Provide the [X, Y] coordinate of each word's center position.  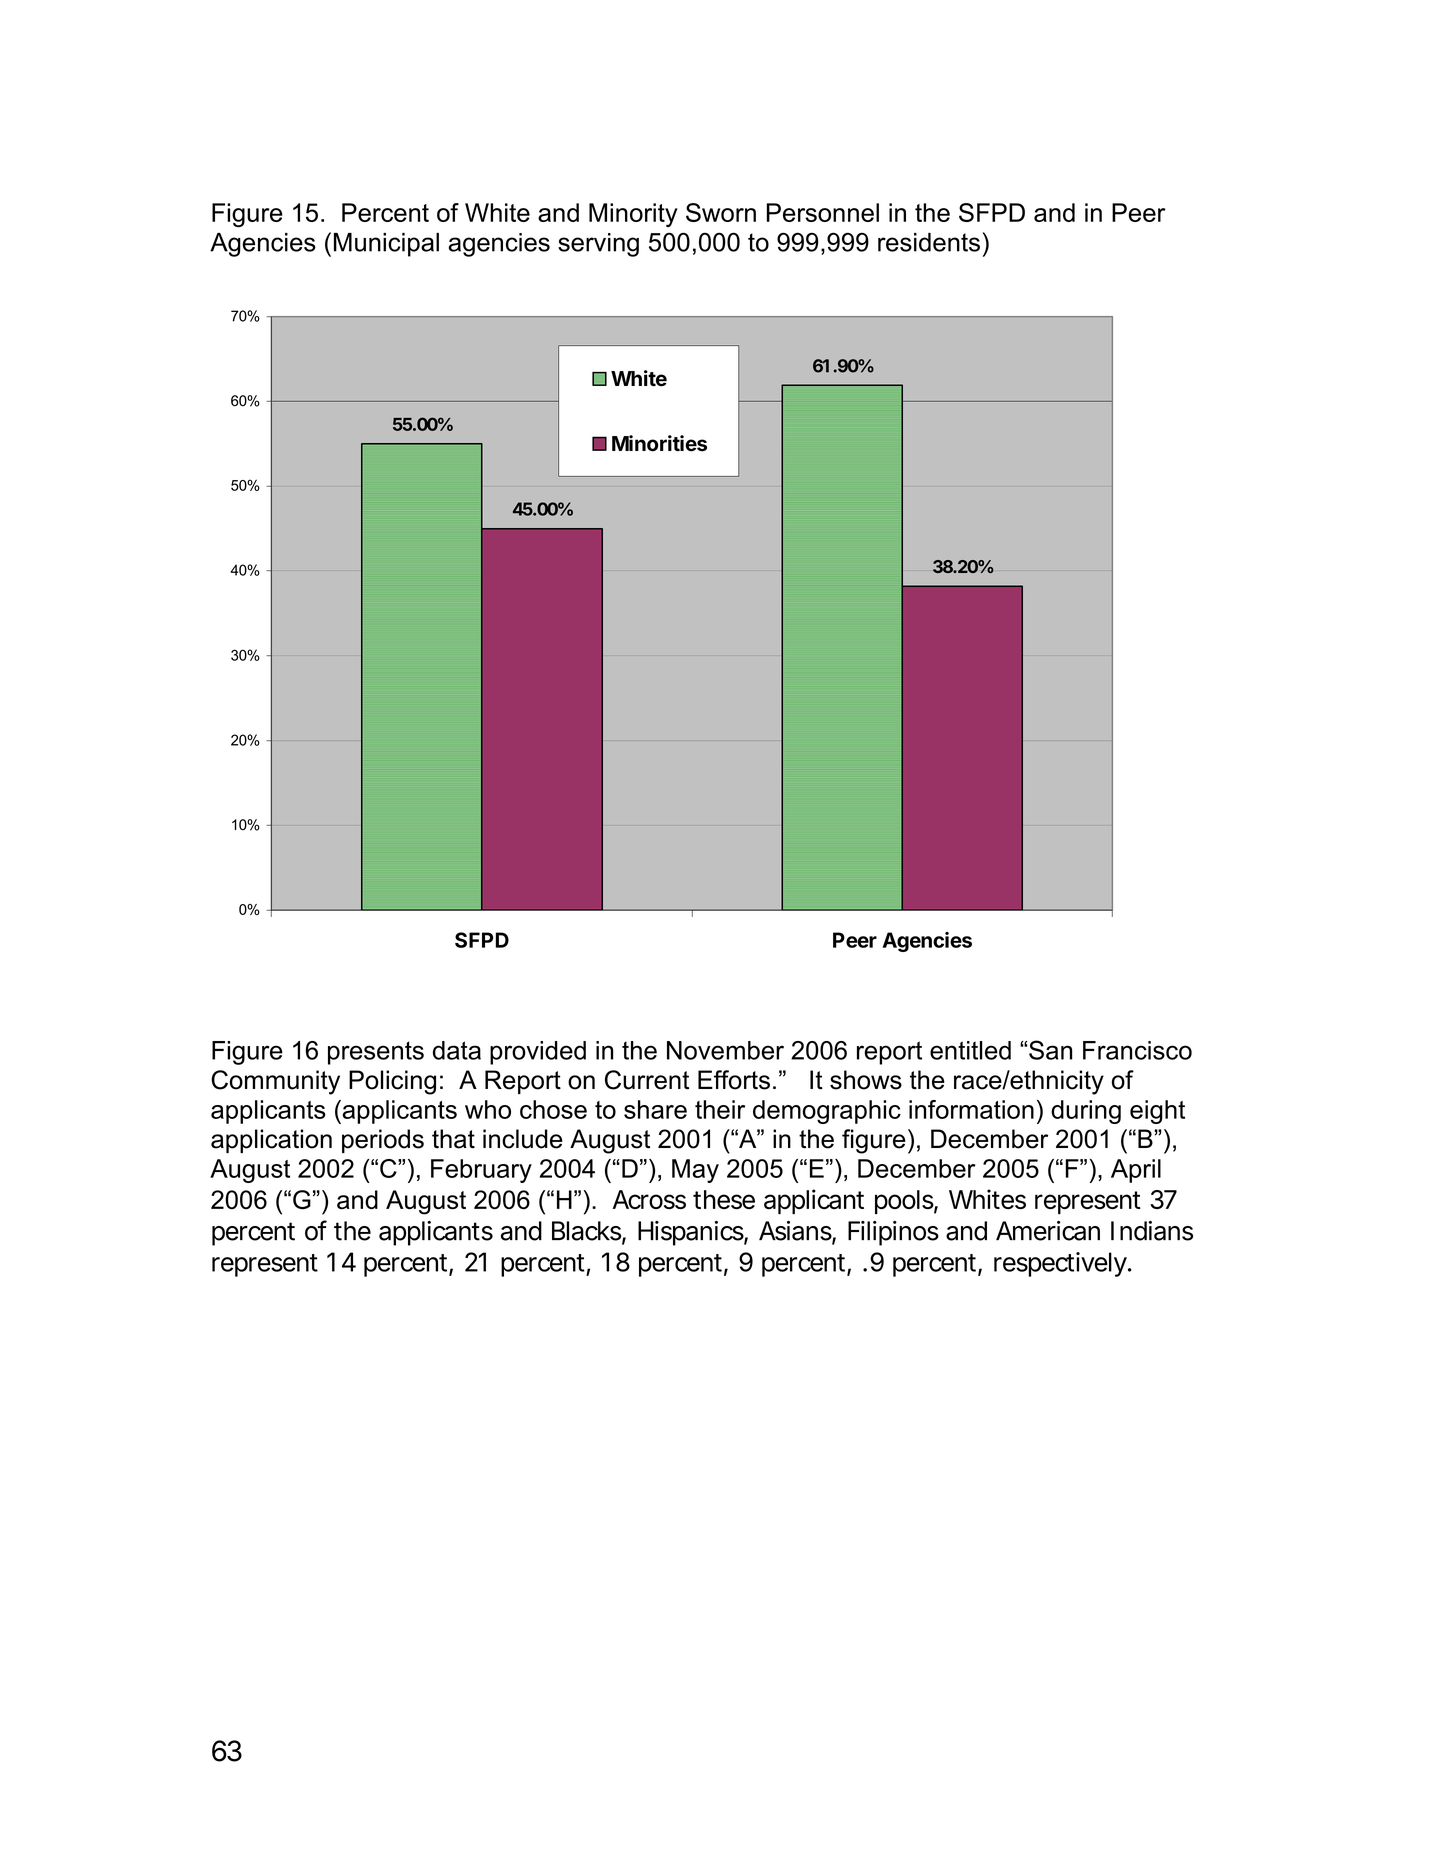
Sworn [721, 212]
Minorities [659, 443]
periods [383, 1141]
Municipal [386, 245]
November [725, 1050]
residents [929, 242]
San [1050, 1050]
